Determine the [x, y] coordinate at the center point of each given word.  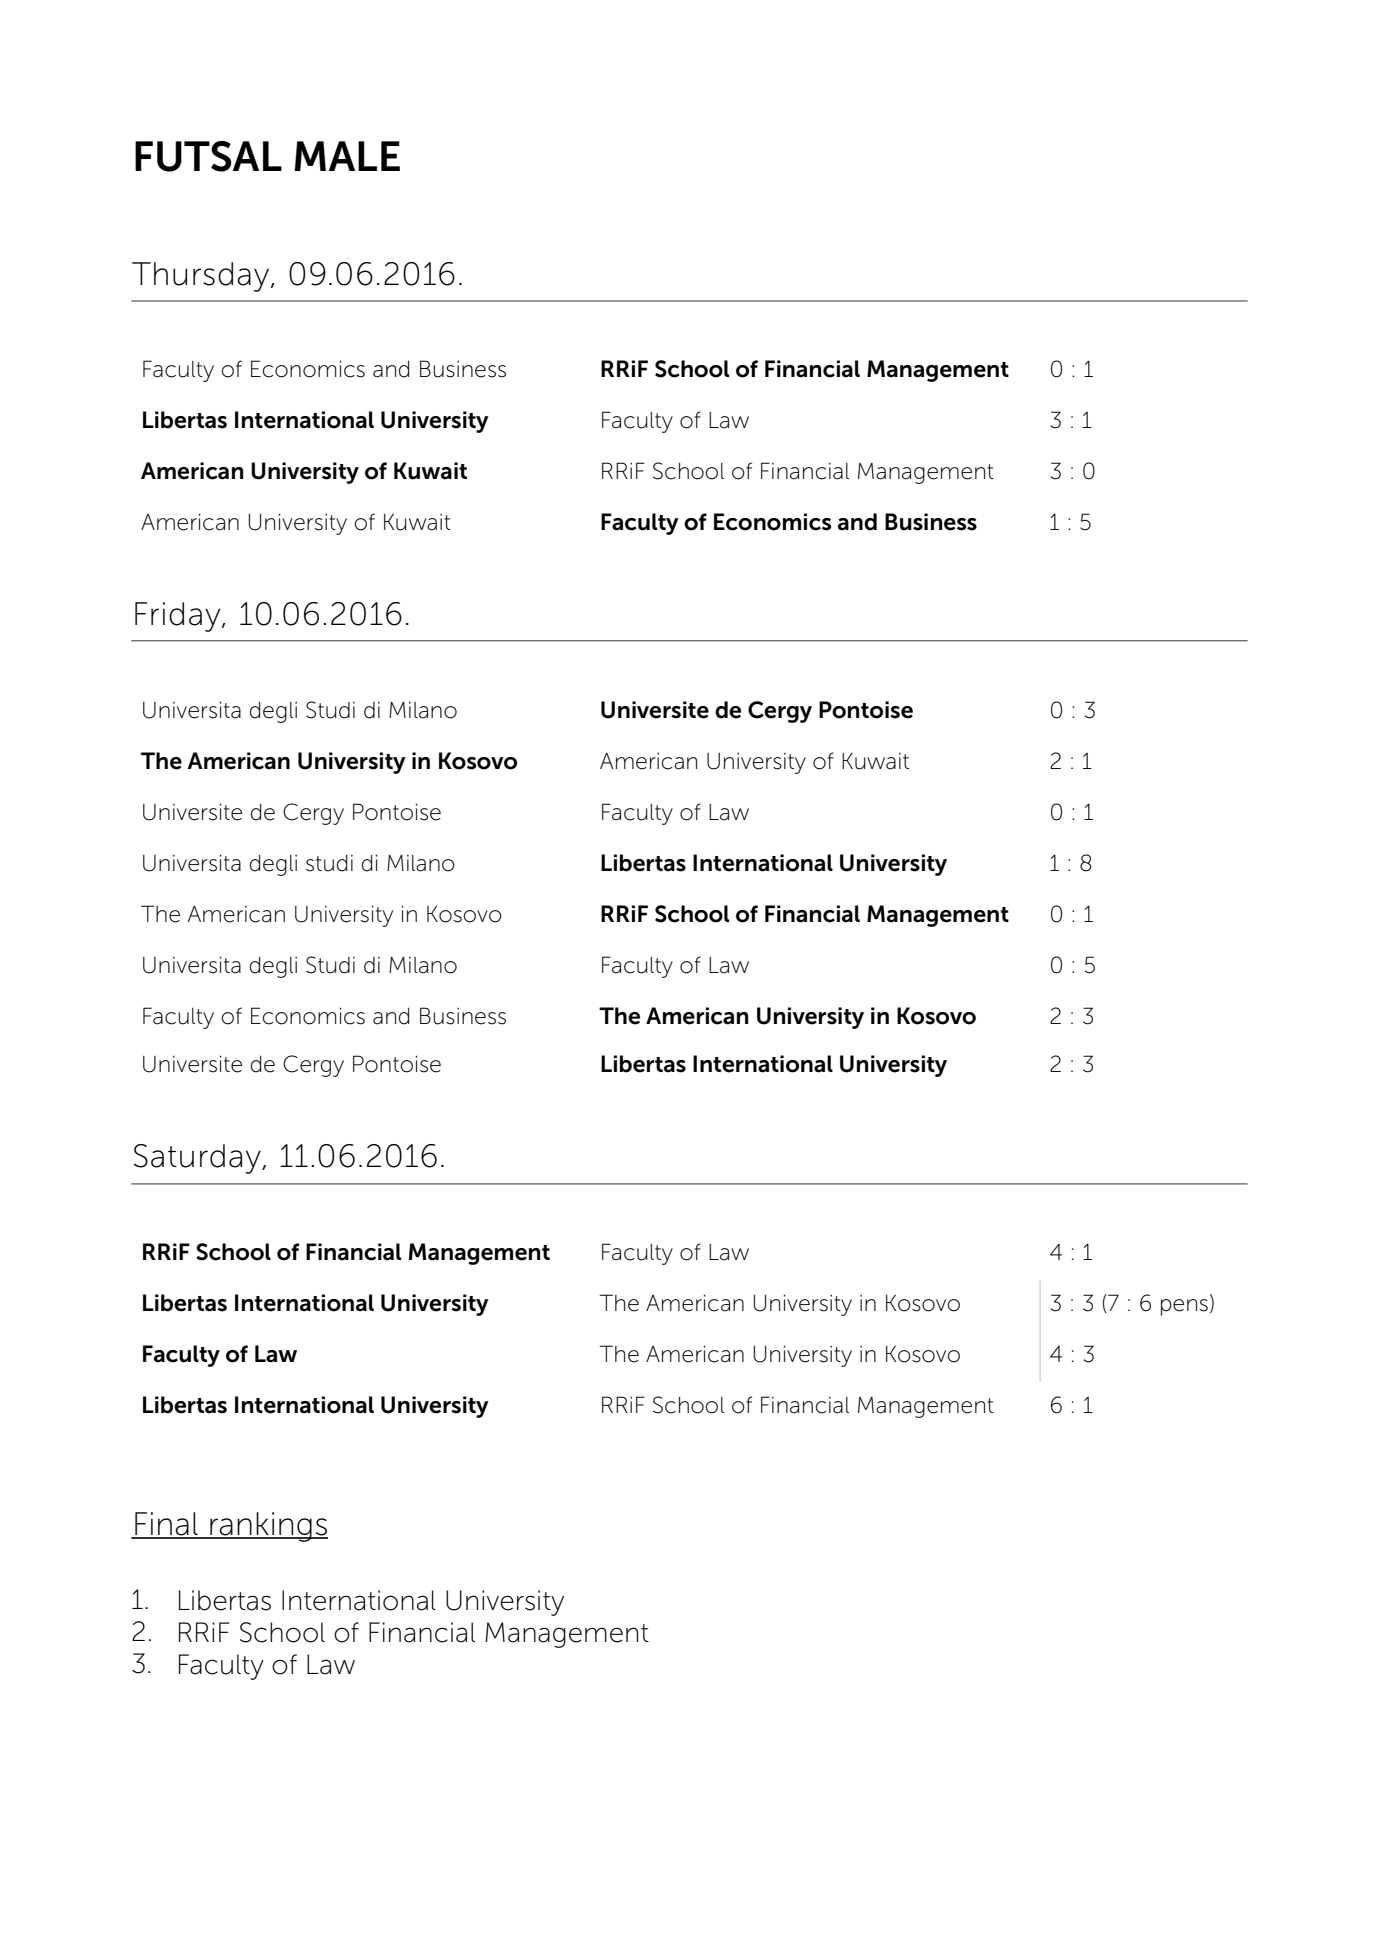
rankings [268, 1527]
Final [166, 1525]
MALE [347, 156]
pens [1184, 1307]
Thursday [202, 277]
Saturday [198, 1159]
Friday [179, 617]
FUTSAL [208, 156]
